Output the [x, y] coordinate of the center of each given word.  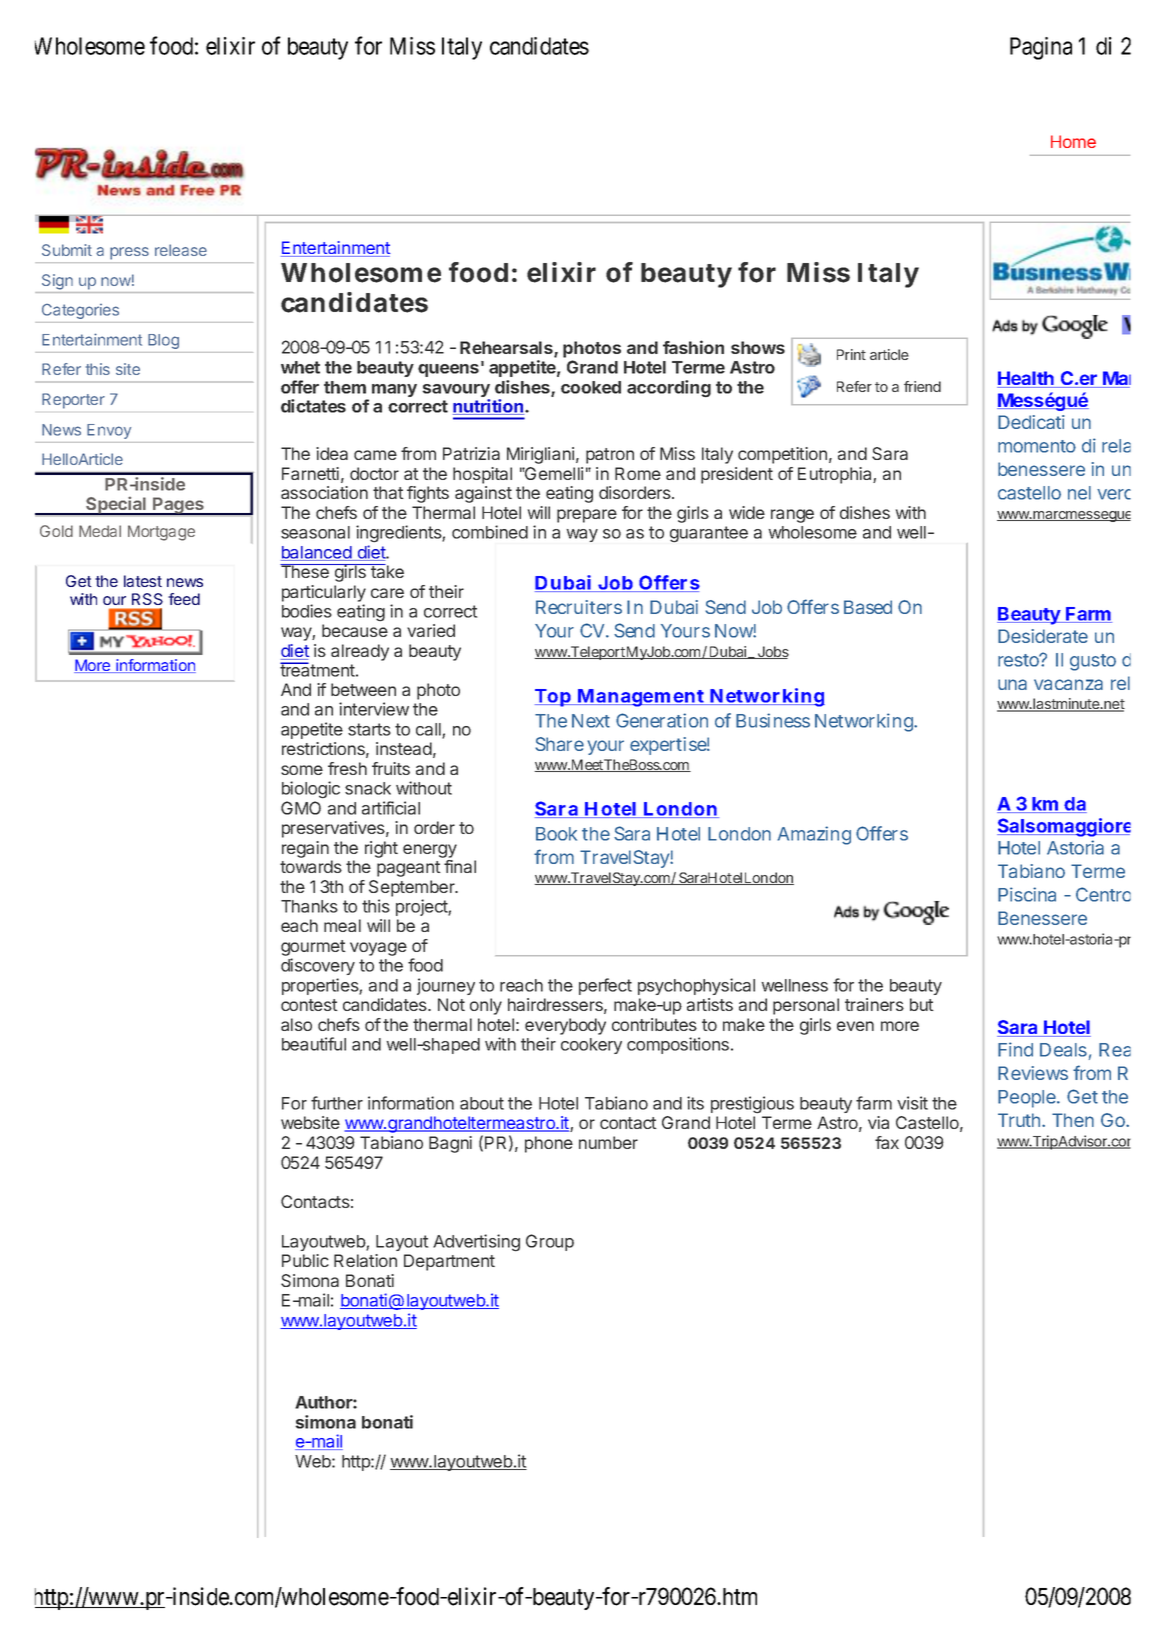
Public [305, 1260]
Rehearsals [507, 349]
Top [553, 698]
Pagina [1041, 48]
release [181, 250]
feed [184, 599]
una [1012, 684]
